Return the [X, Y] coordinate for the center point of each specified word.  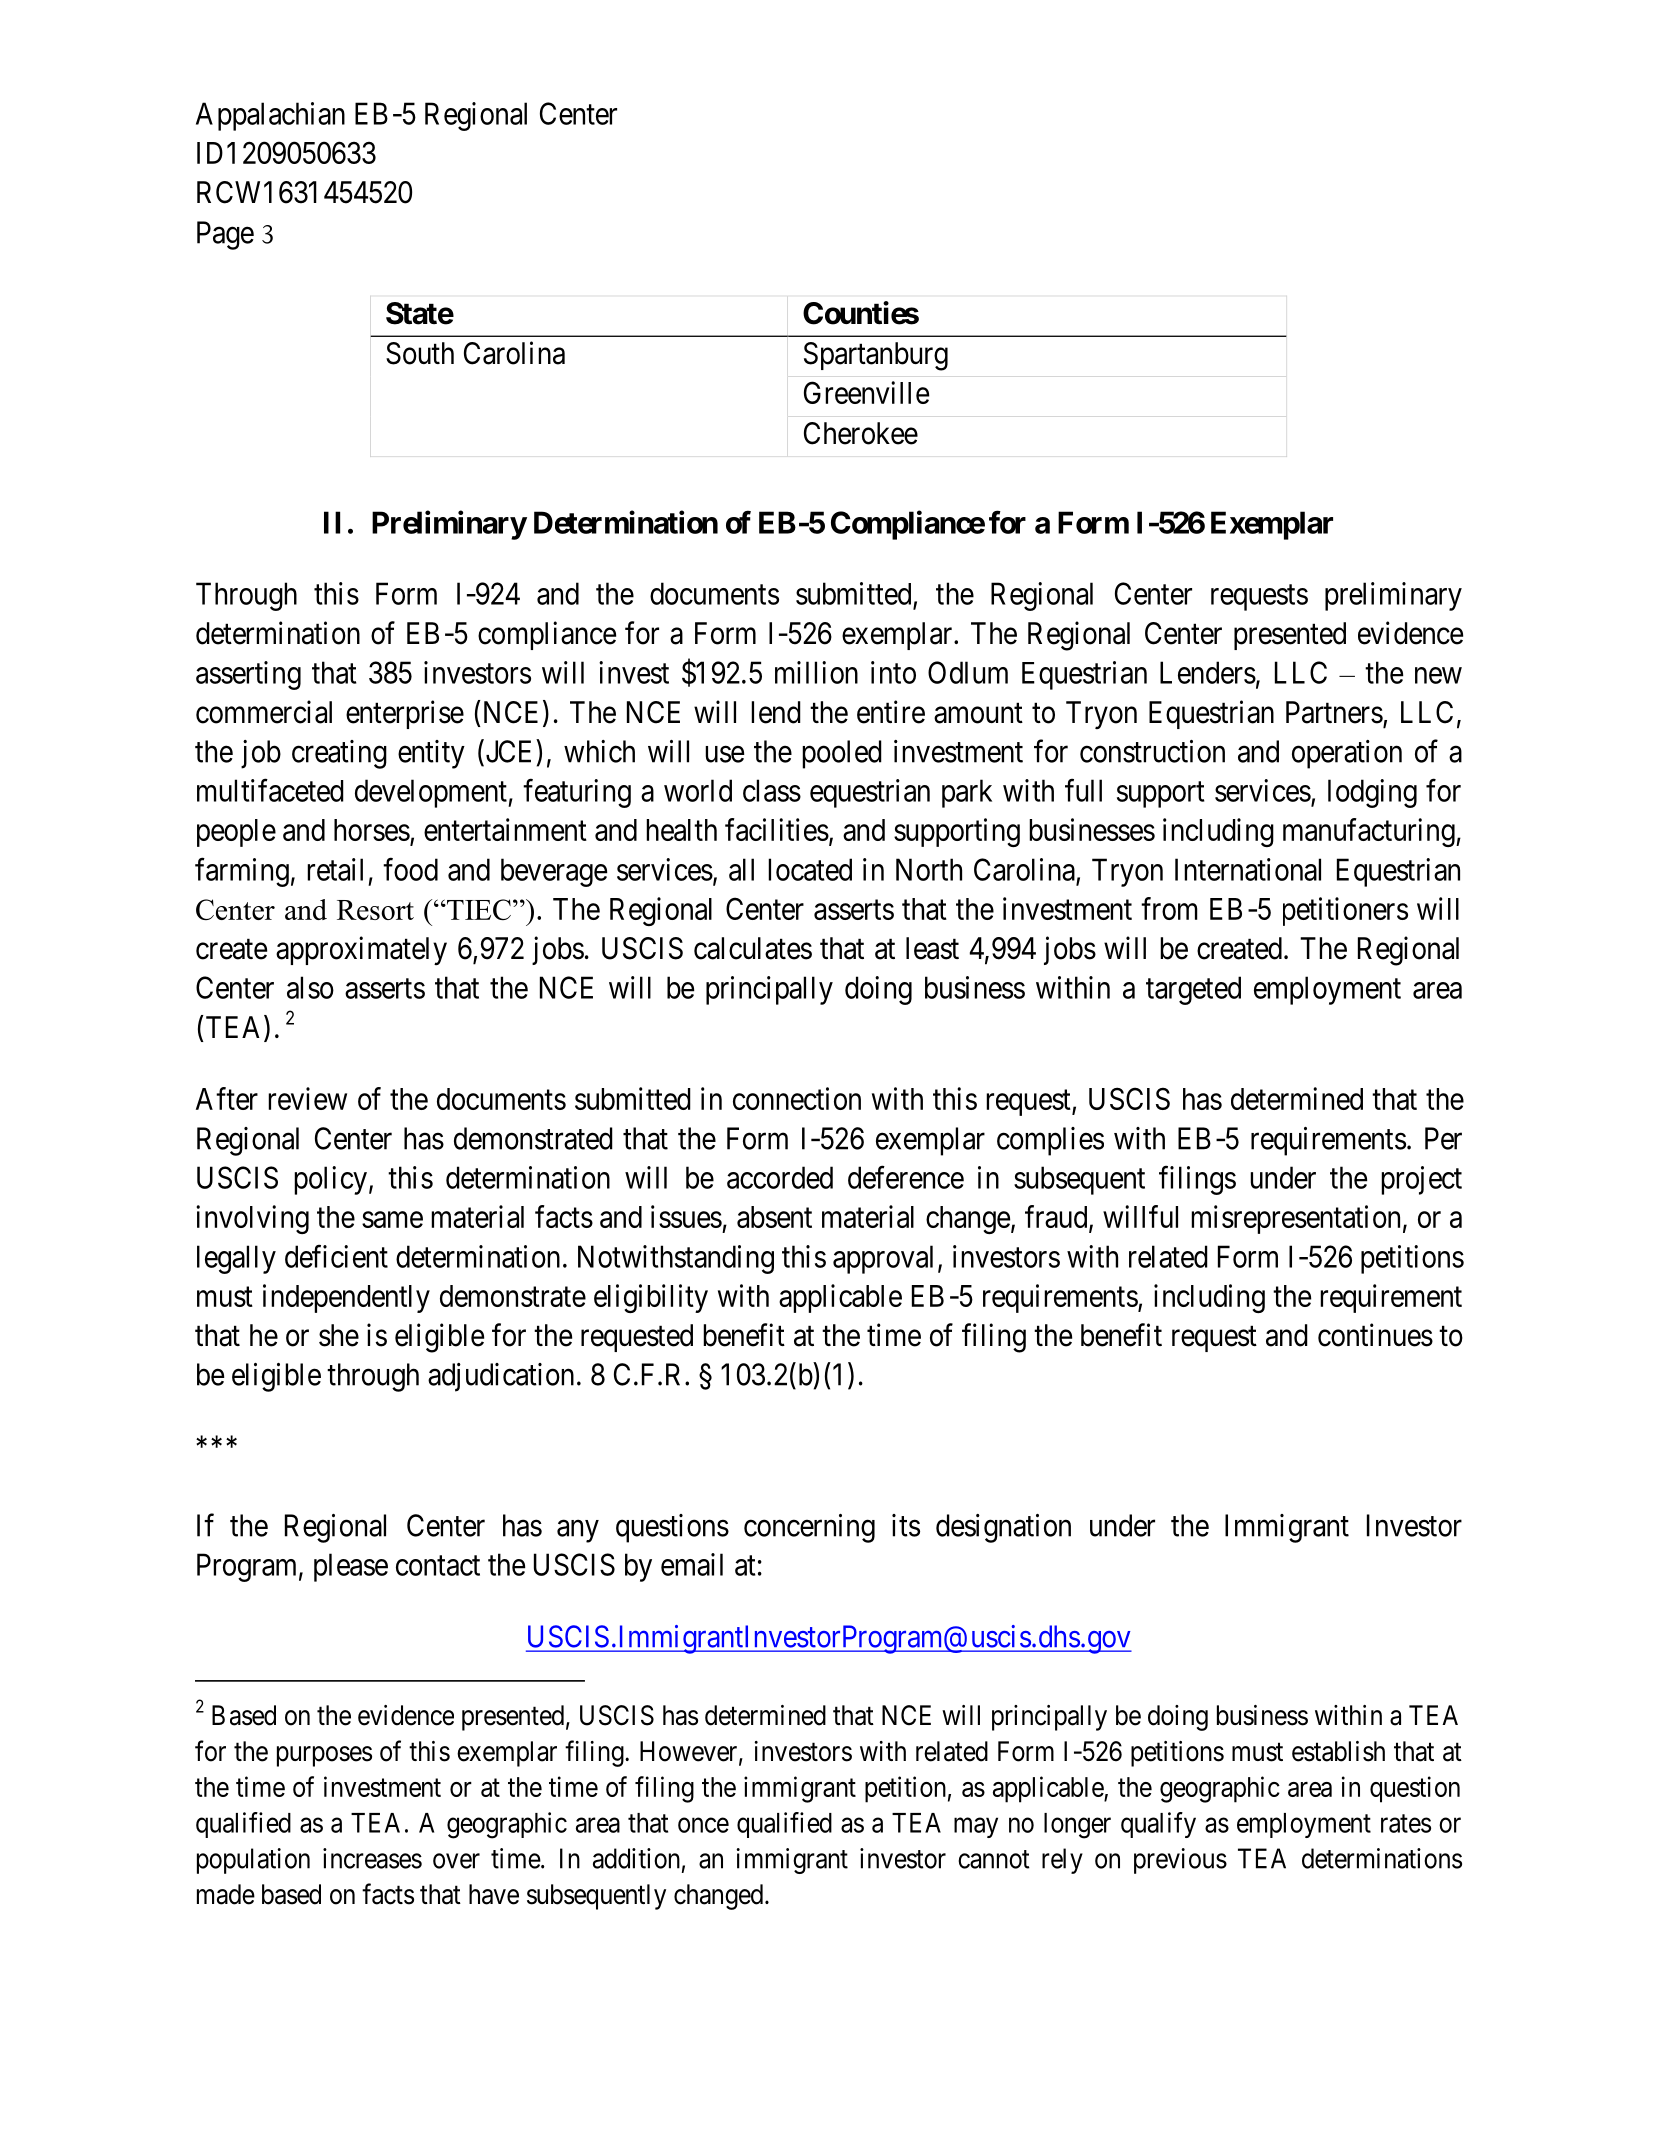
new [1438, 675]
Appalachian [270, 116]
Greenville [866, 392]
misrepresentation [1295, 1219]
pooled [842, 754]
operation [1347, 754]
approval [883, 1259]
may [976, 1828]
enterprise [405, 714]
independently [346, 1298]
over [456, 1861]
